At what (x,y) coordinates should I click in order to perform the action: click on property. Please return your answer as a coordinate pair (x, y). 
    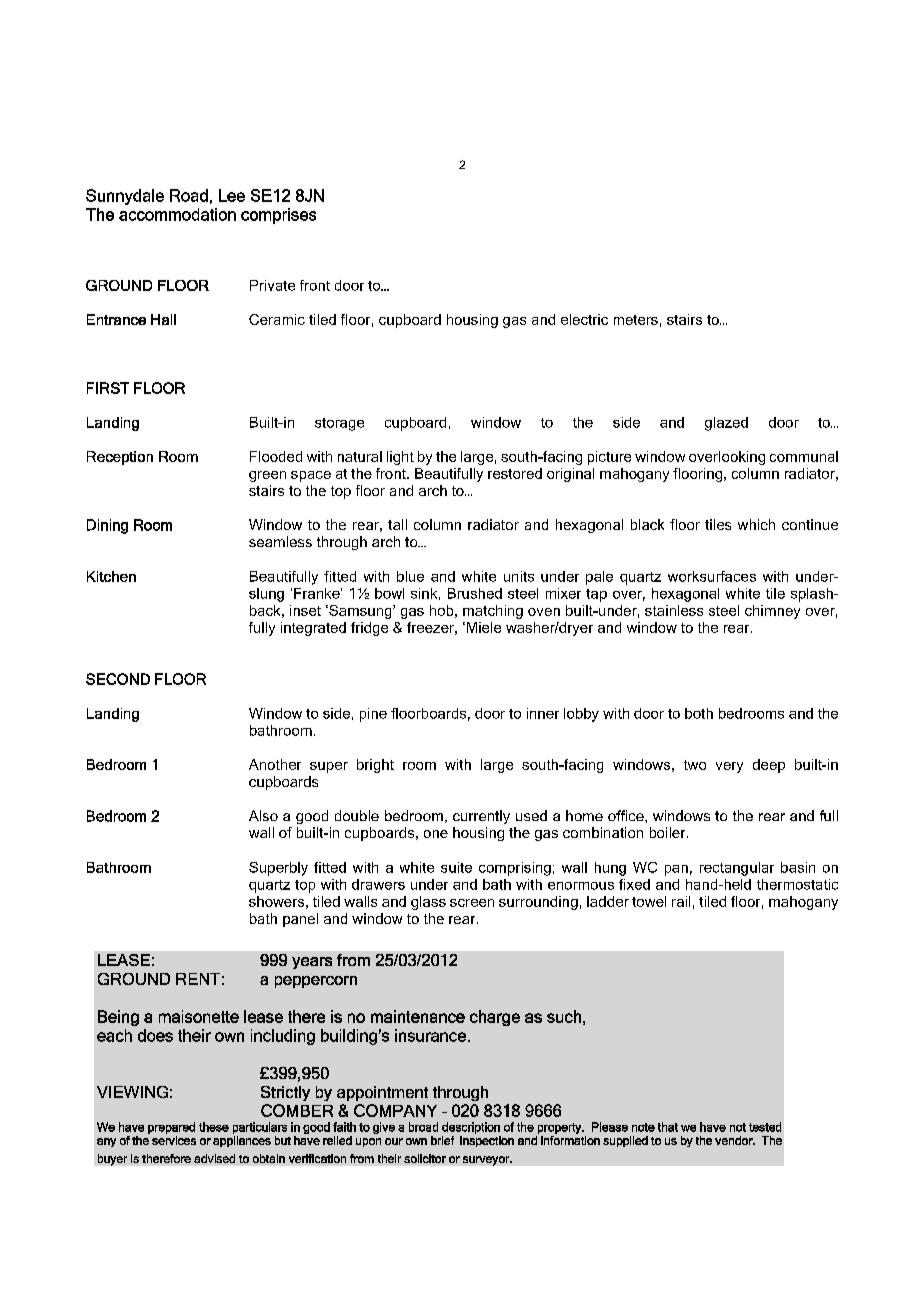
    Looking at the image, I should click on (561, 1128).
